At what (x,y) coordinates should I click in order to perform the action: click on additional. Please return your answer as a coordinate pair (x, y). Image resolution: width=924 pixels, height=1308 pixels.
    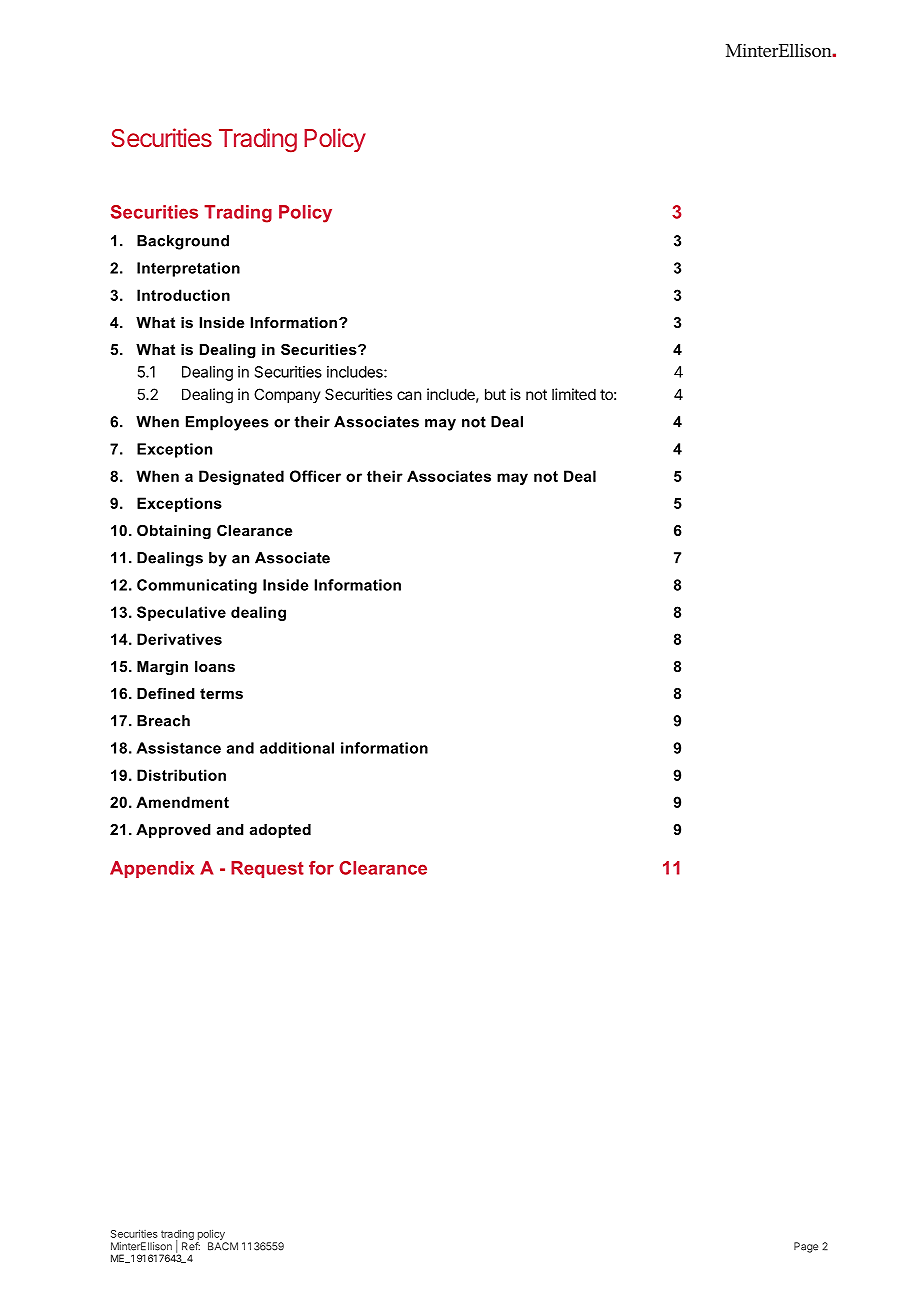
    Looking at the image, I should click on (297, 748).
